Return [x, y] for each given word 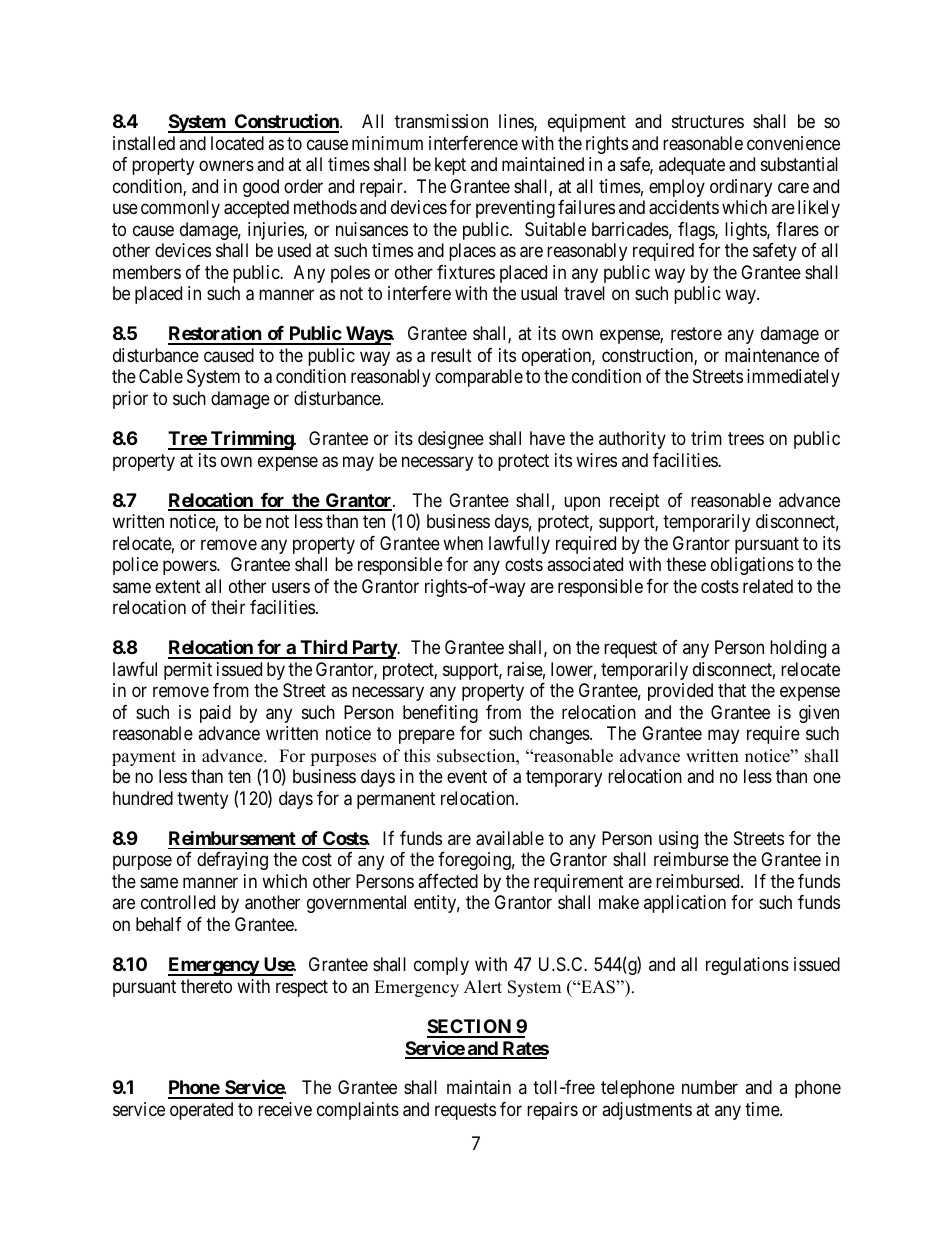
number [710, 1087]
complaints [358, 1111]
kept [450, 166]
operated [201, 1111]
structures [708, 122]
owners [226, 166]
